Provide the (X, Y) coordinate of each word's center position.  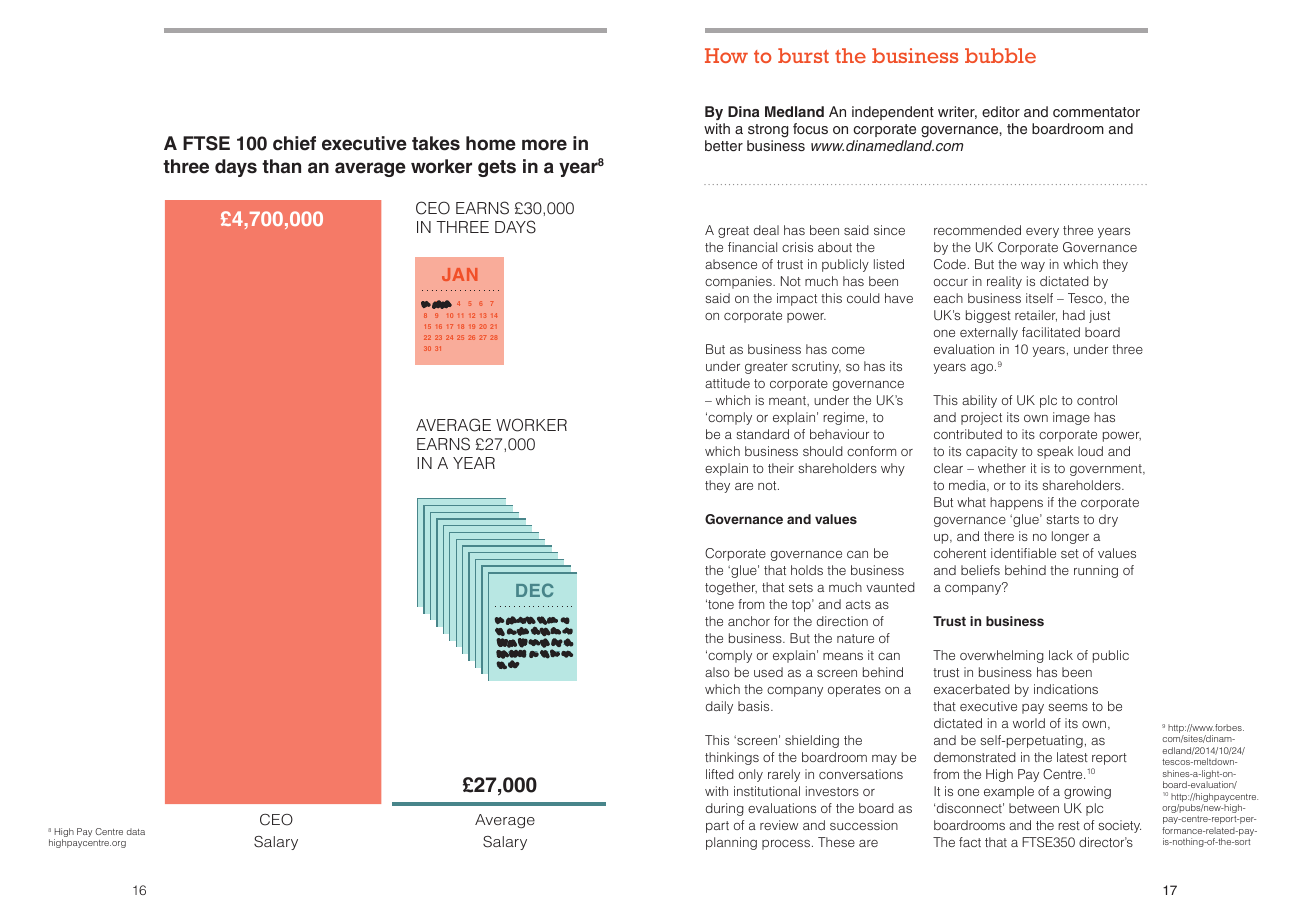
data (136, 831)
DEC (535, 590)
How (726, 55)
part (717, 827)
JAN (459, 274)
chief (294, 143)
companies (739, 282)
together (731, 588)
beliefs (980, 570)
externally (989, 333)
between (1034, 808)
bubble (1000, 55)
